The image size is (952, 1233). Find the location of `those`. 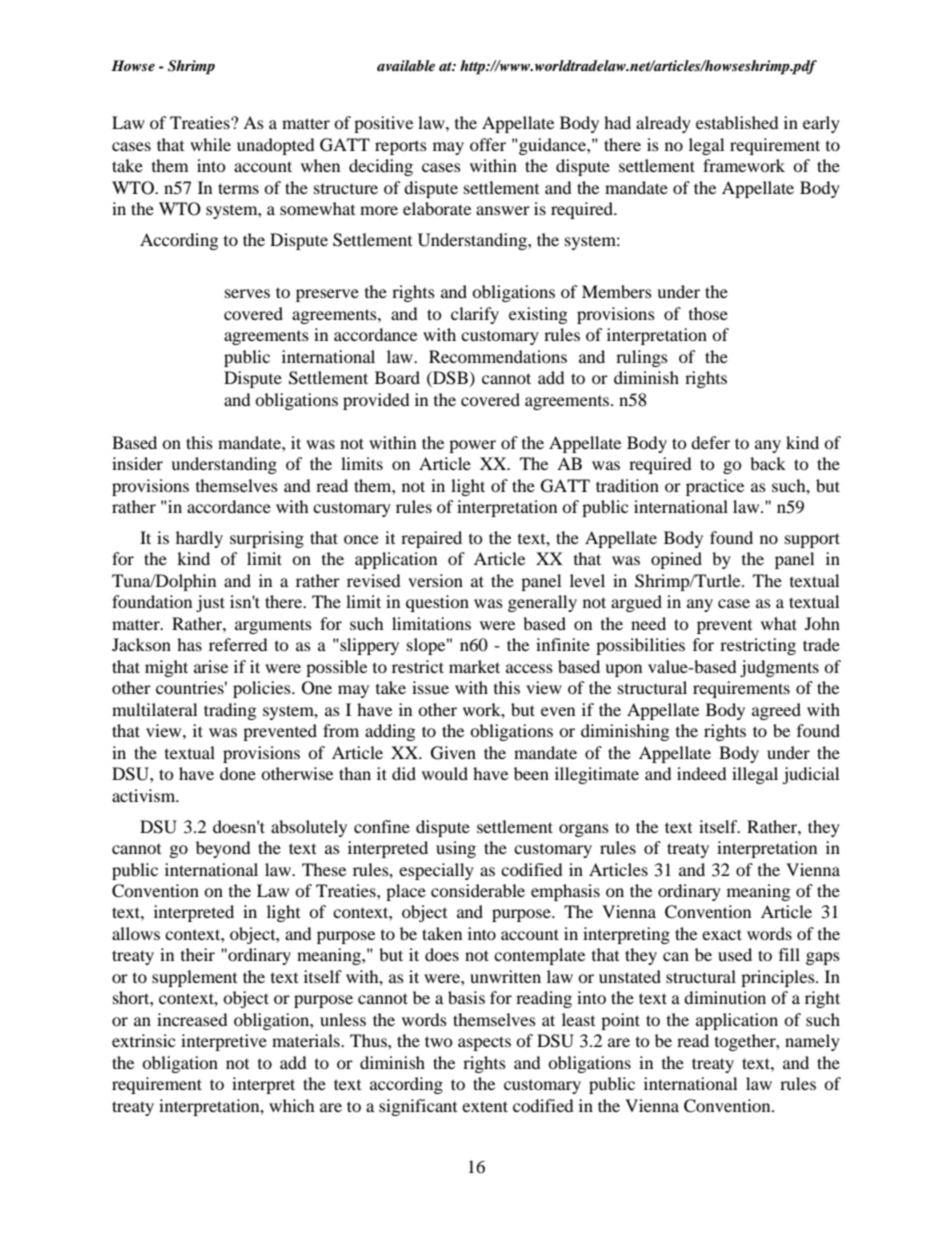

those is located at coordinates (708, 313).
